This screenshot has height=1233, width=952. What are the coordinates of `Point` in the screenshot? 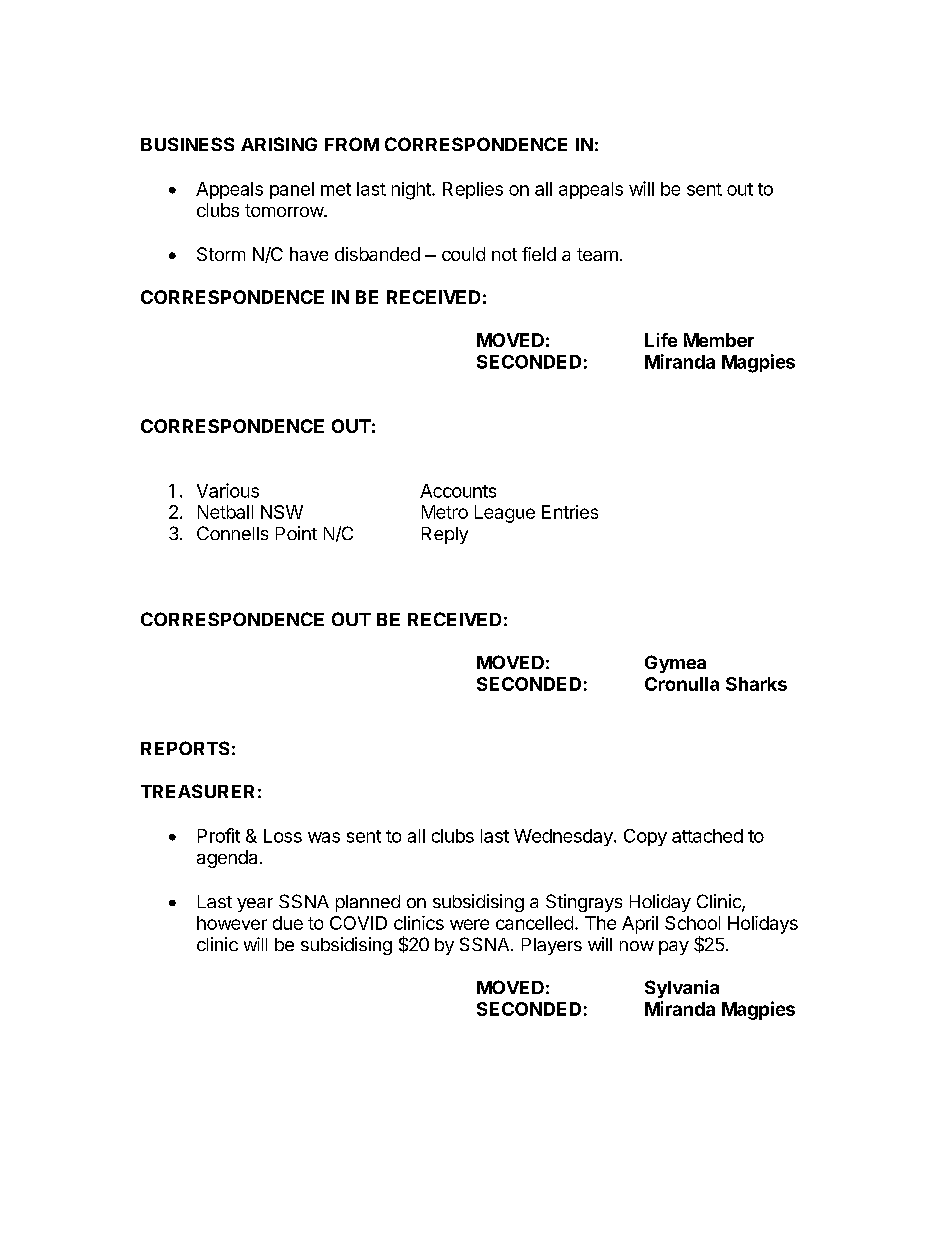 It's located at (296, 533).
